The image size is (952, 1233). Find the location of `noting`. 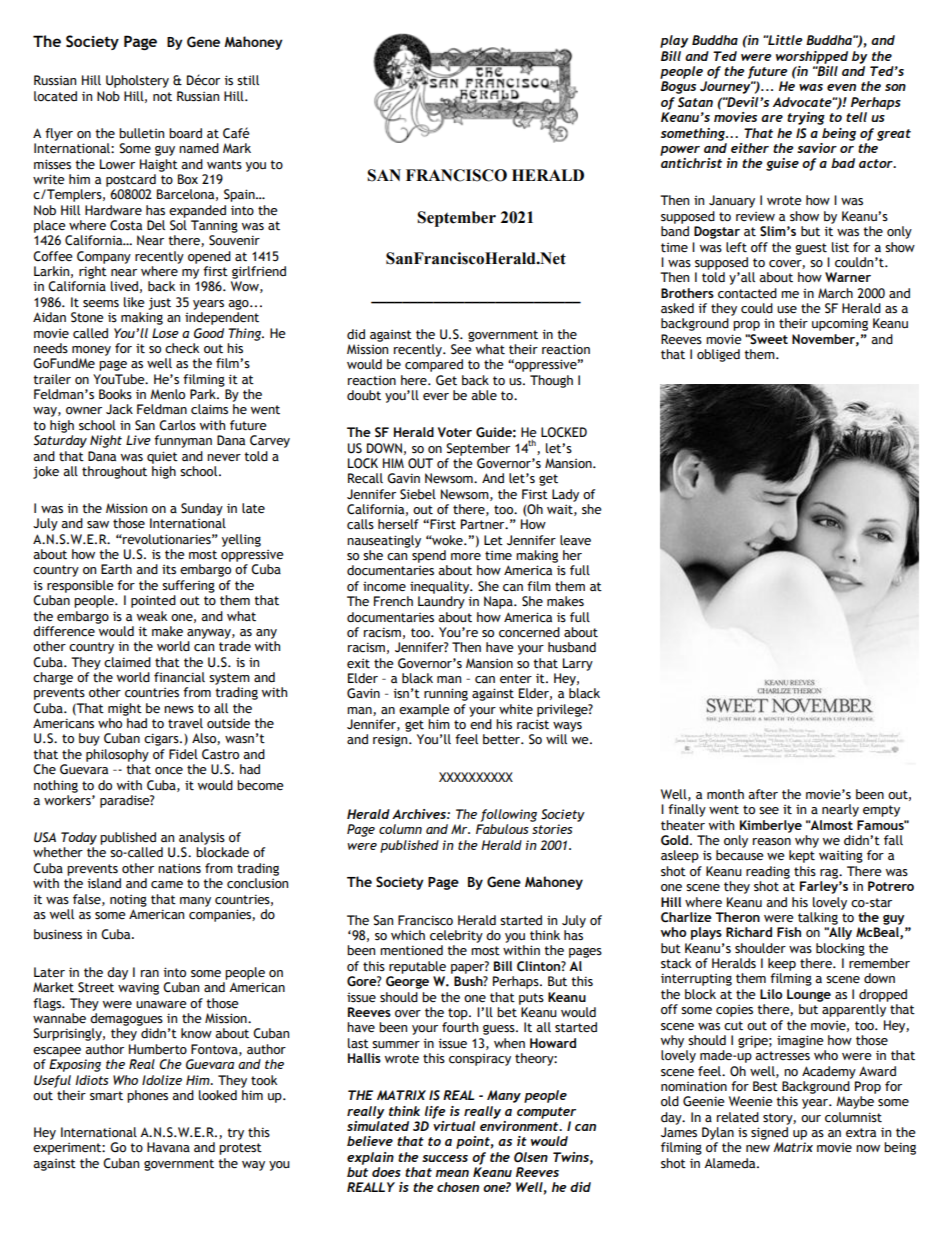

noting is located at coordinates (128, 900).
